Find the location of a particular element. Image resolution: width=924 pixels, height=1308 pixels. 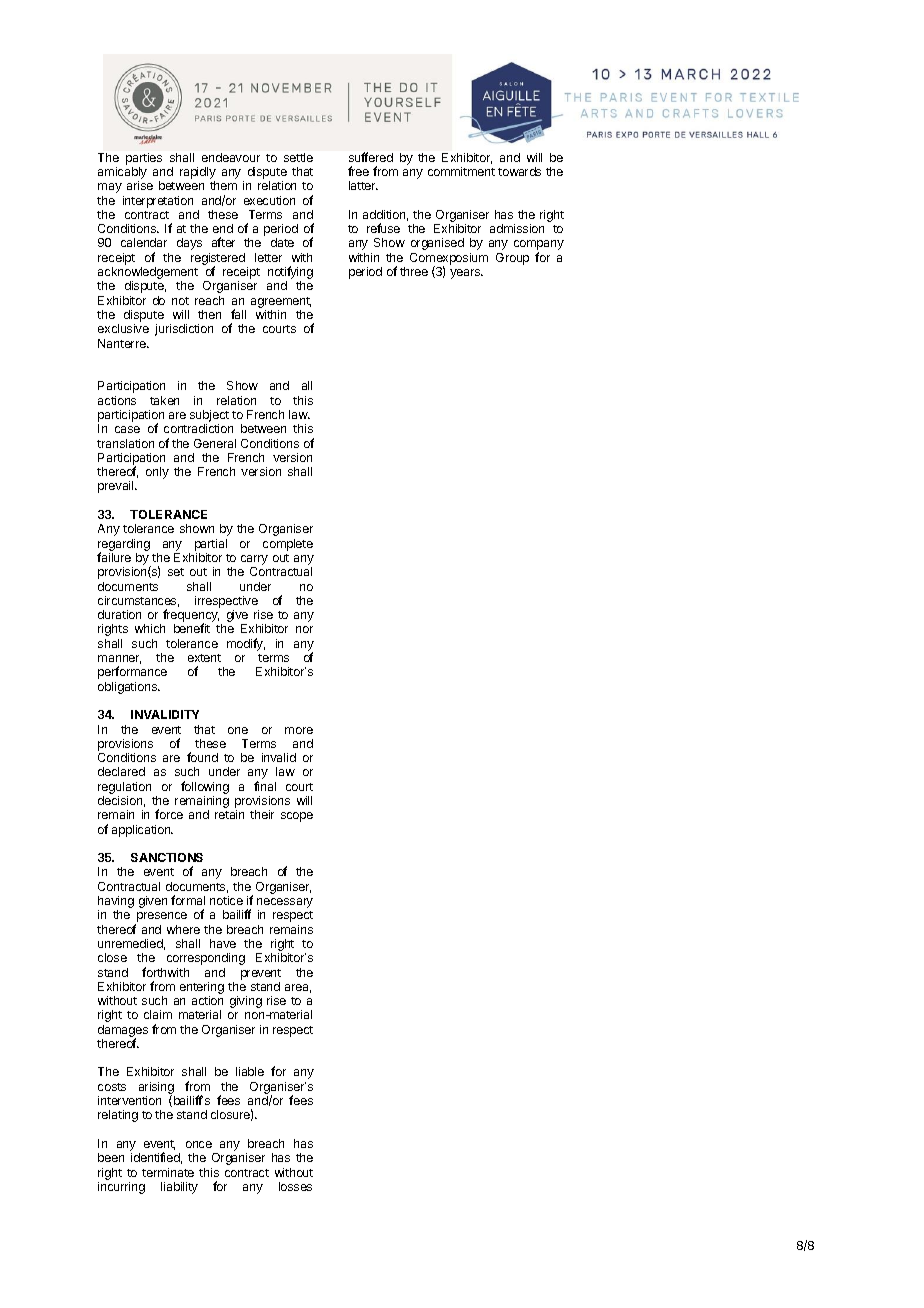

area is located at coordinates (298, 988).
